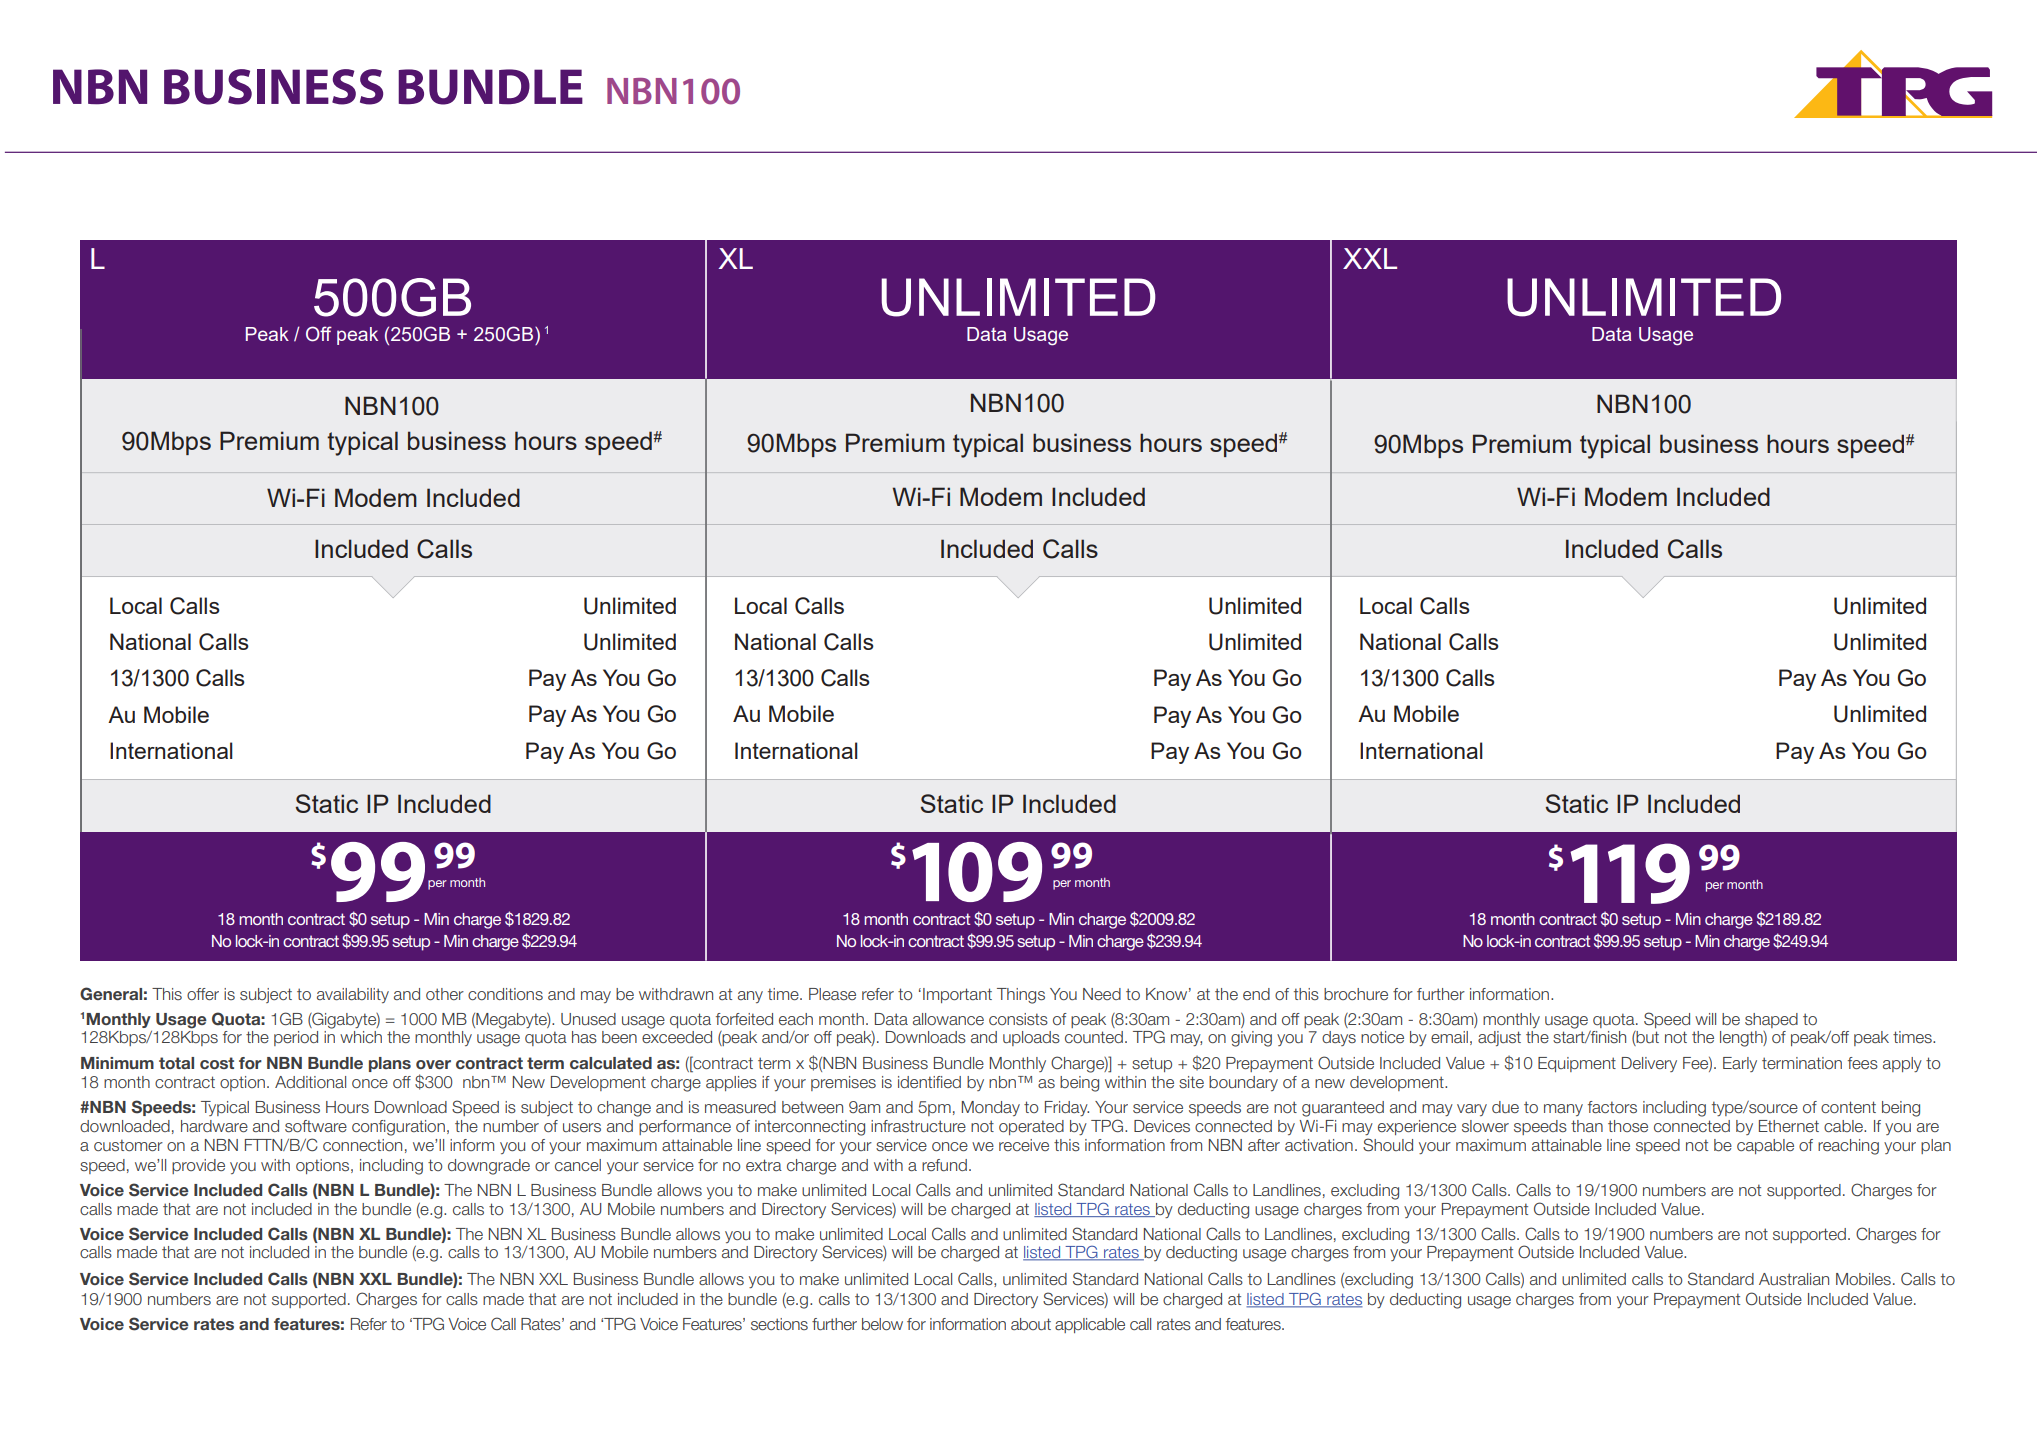 Image resolution: width=2037 pixels, height=1440 pixels. I want to click on shaped, so click(1771, 1020).
